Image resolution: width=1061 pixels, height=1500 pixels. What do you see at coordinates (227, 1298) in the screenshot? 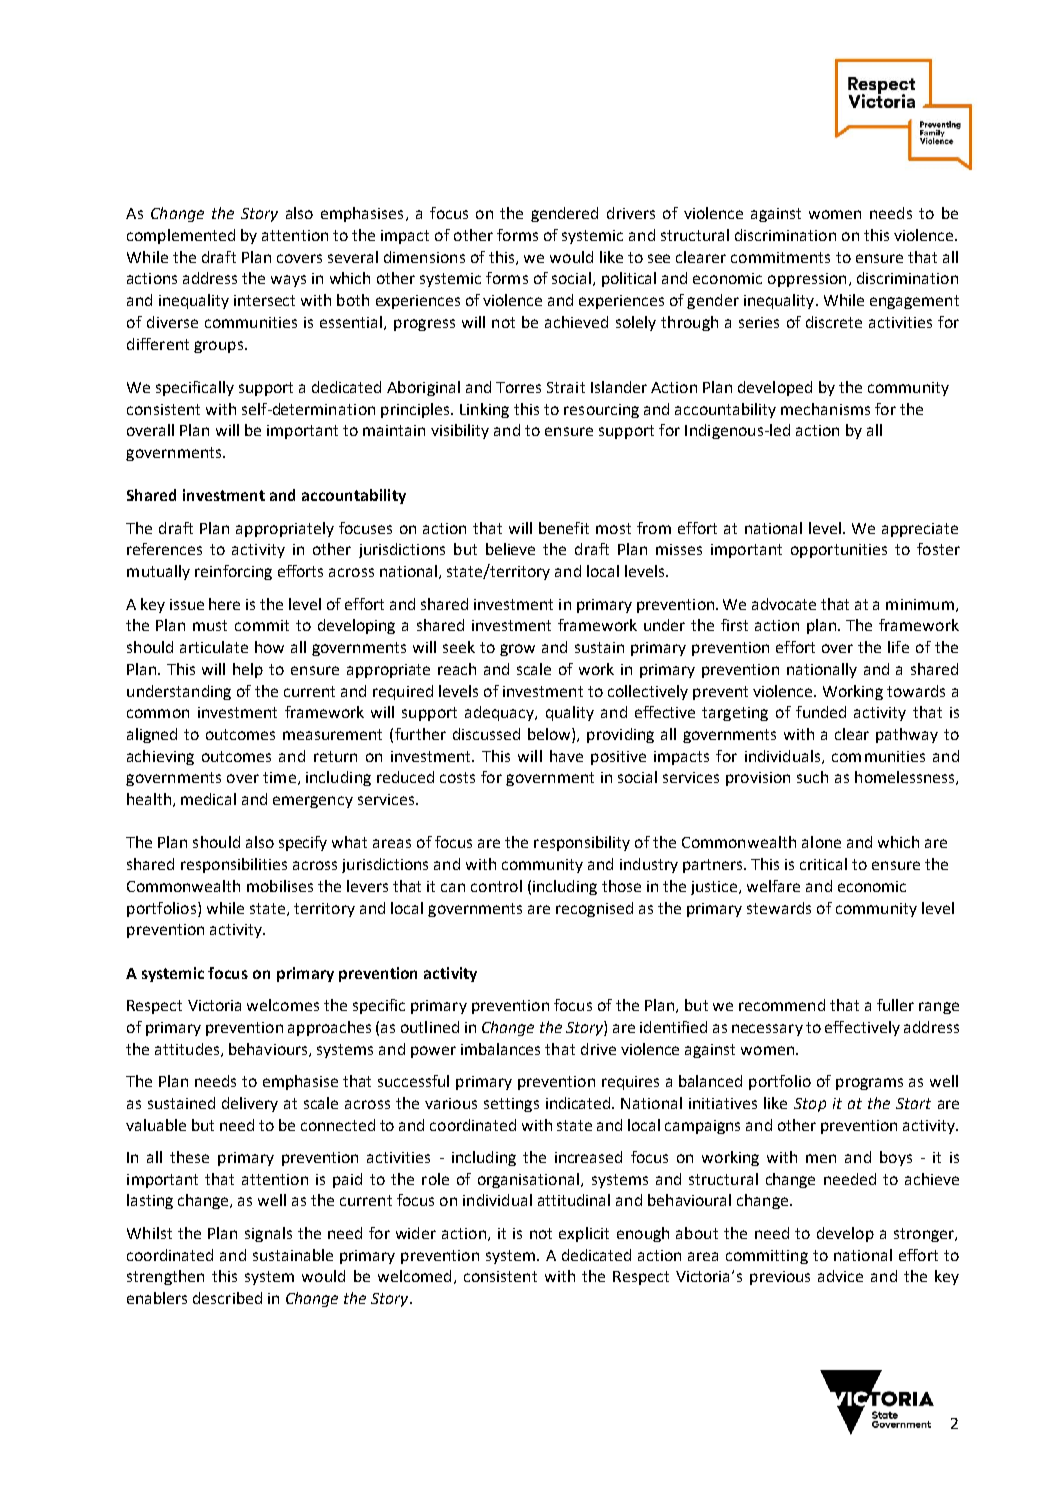
I see `described` at bounding box center [227, 1298].
